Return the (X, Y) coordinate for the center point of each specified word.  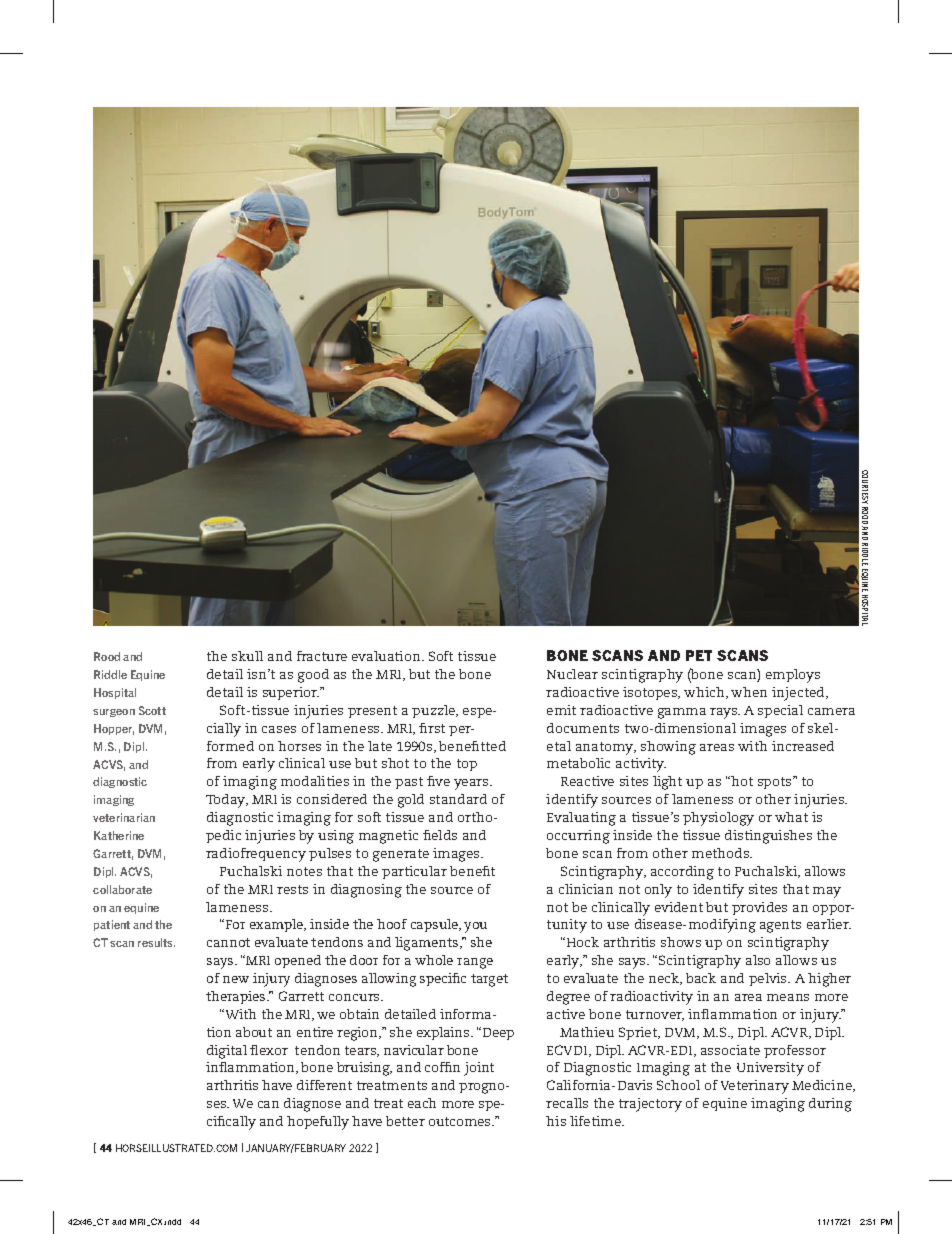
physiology (718, 819)
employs (793, 676)
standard (458, 799)
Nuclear (572, 674)
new (236, 979)
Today (227, 801)
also (758, 960)
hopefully (318, 1123)
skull (247, 656)
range (475, 963)
